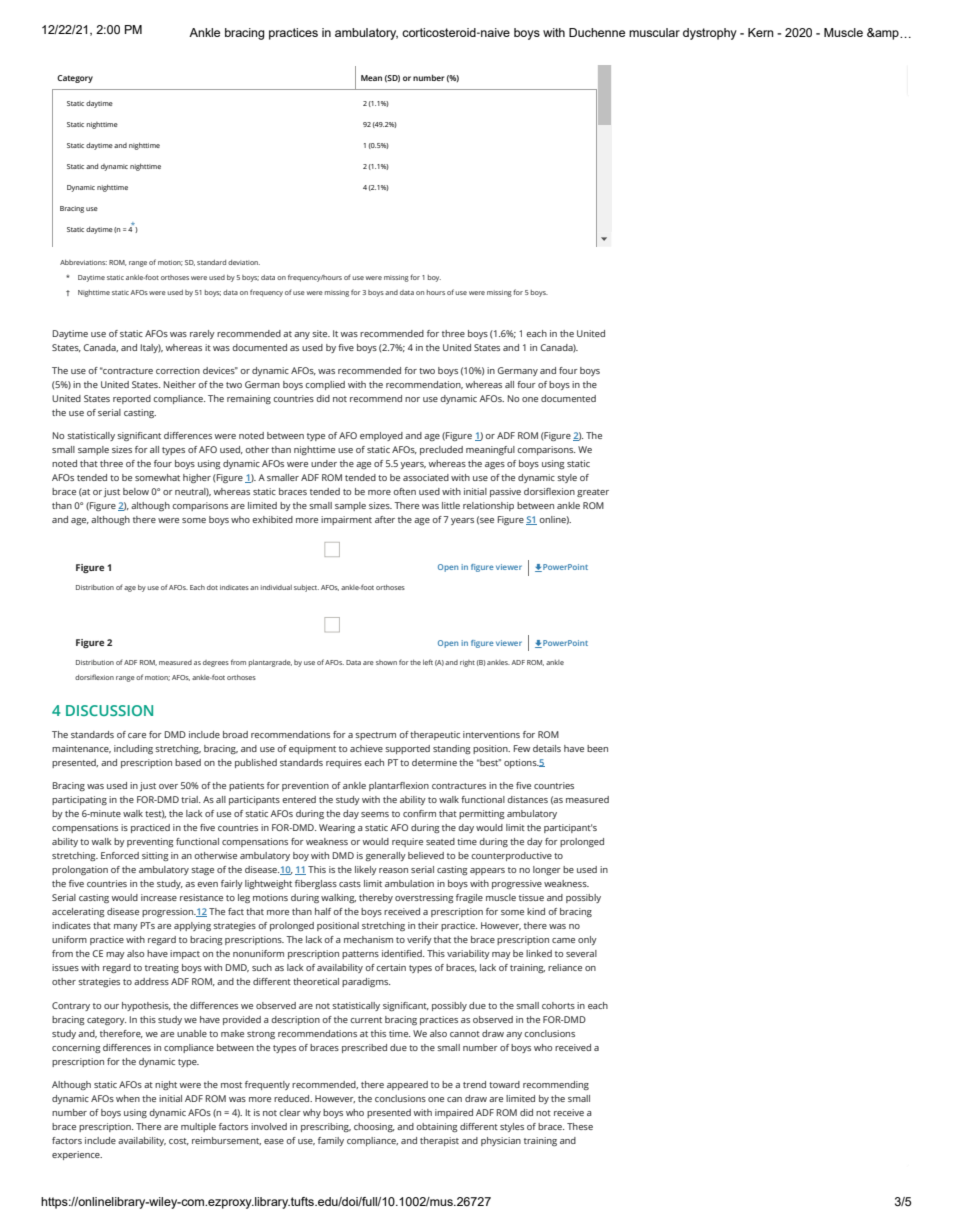  Describe the element at coordinates (428, 925) in the page. I see `their` at that location.
